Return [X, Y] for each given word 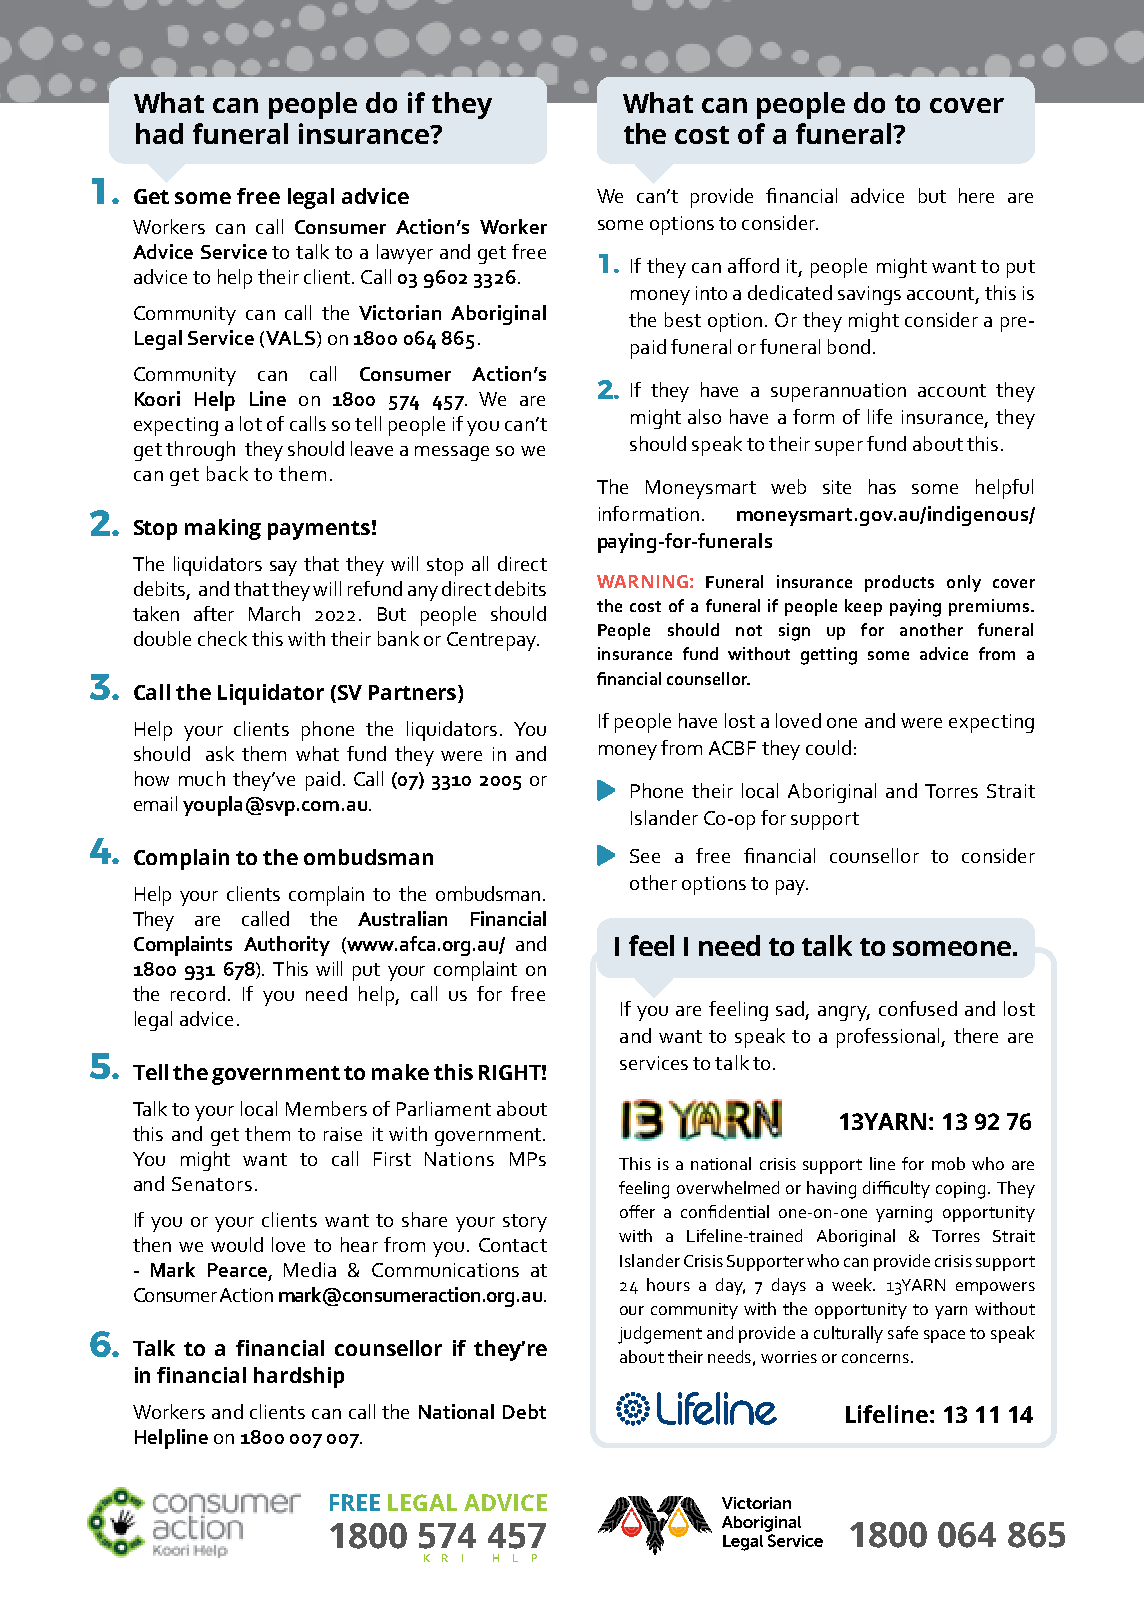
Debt [524, 1411]
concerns [875, 1358]
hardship [299, 1377]
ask [220, 753]
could [828, 747]
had [159, 133]
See [645, 856]
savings [869, 295]
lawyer [405, 254]
